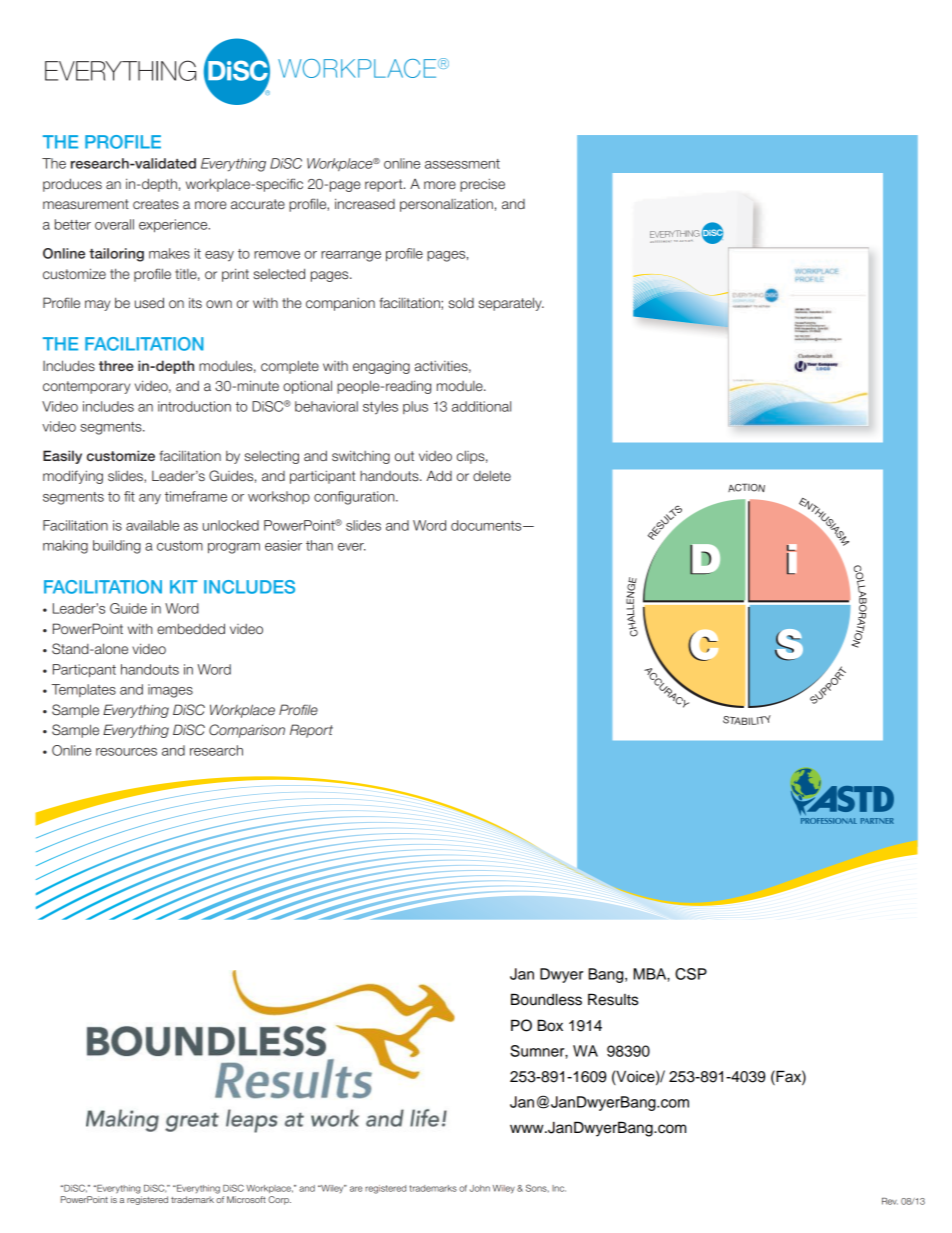 The height and width of the image is (1233, 952). Describe the element at coordinates (511, 304) in the image. I see `separately` at that location.
